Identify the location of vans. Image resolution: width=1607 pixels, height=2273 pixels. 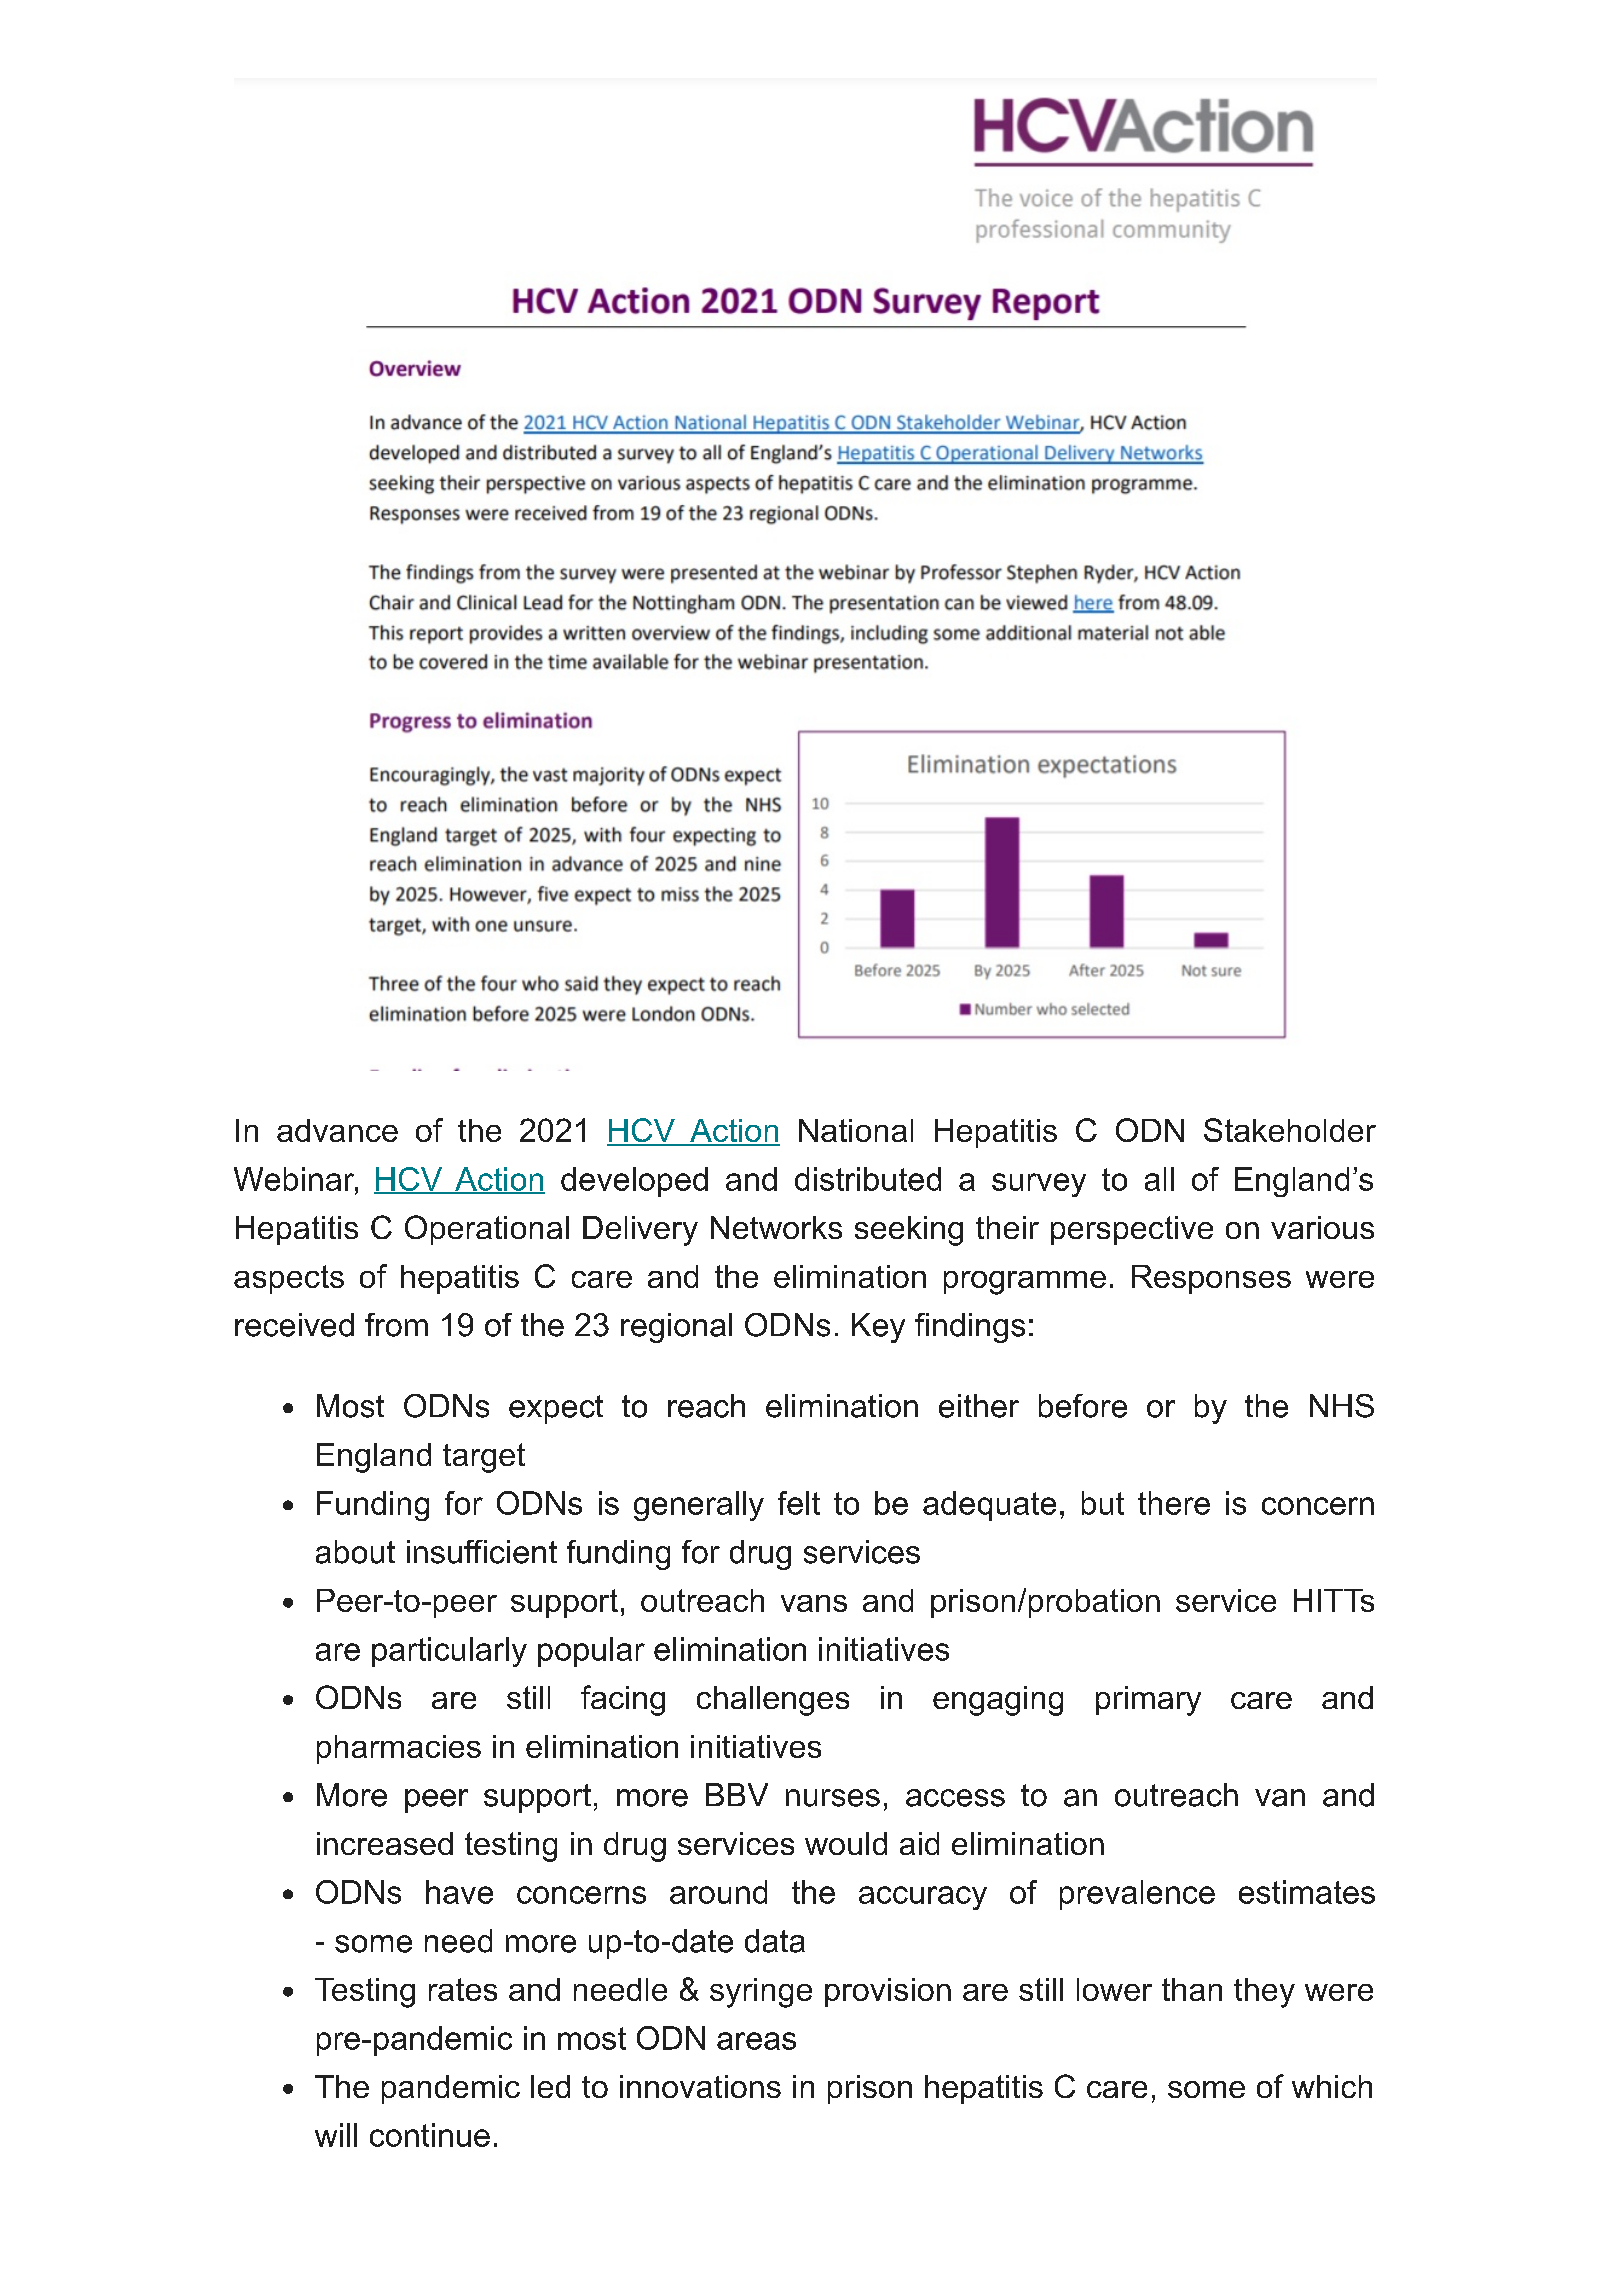
(814, 1603).
